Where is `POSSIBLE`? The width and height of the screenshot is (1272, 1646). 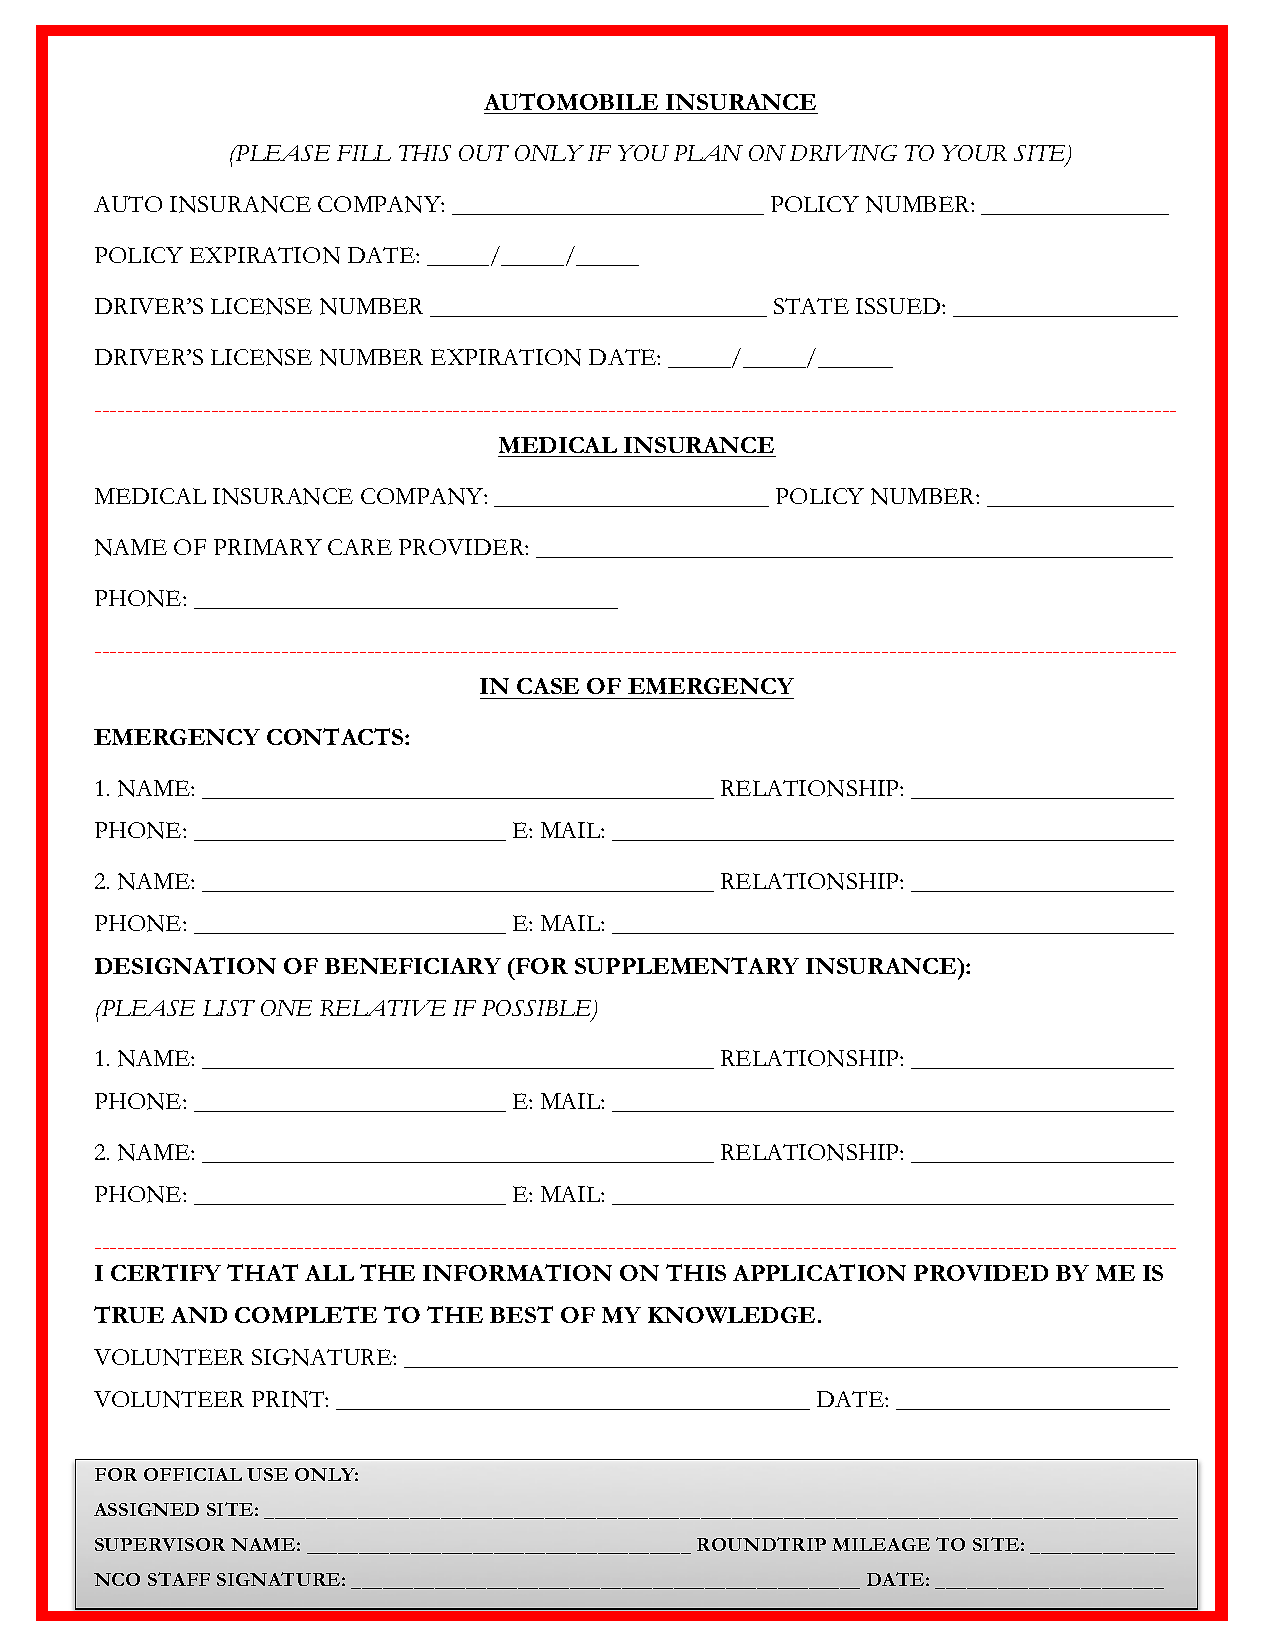 POSSIBLE is located at coordinates (537, 1009).
